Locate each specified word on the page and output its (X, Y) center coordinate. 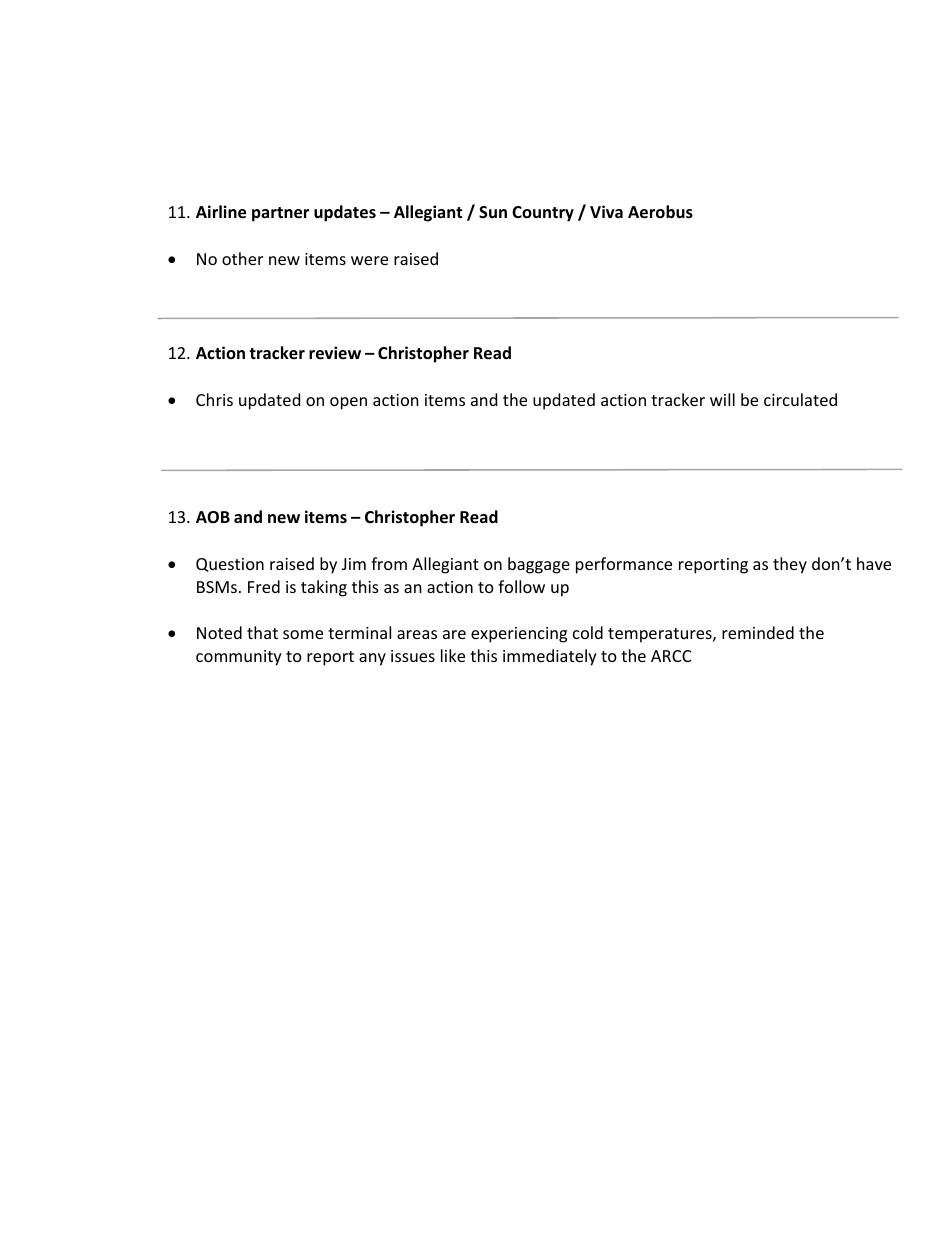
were (369, 260)
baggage (539, 565)
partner (280, 214)
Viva (606, 211)
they (790, 565)
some (303, 634)
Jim (354, 564)
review (335, 353)
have (874, 563)
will (722, 399)
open (348, 403)
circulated (800, 399)
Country (543, 214)
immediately (550, 657)
